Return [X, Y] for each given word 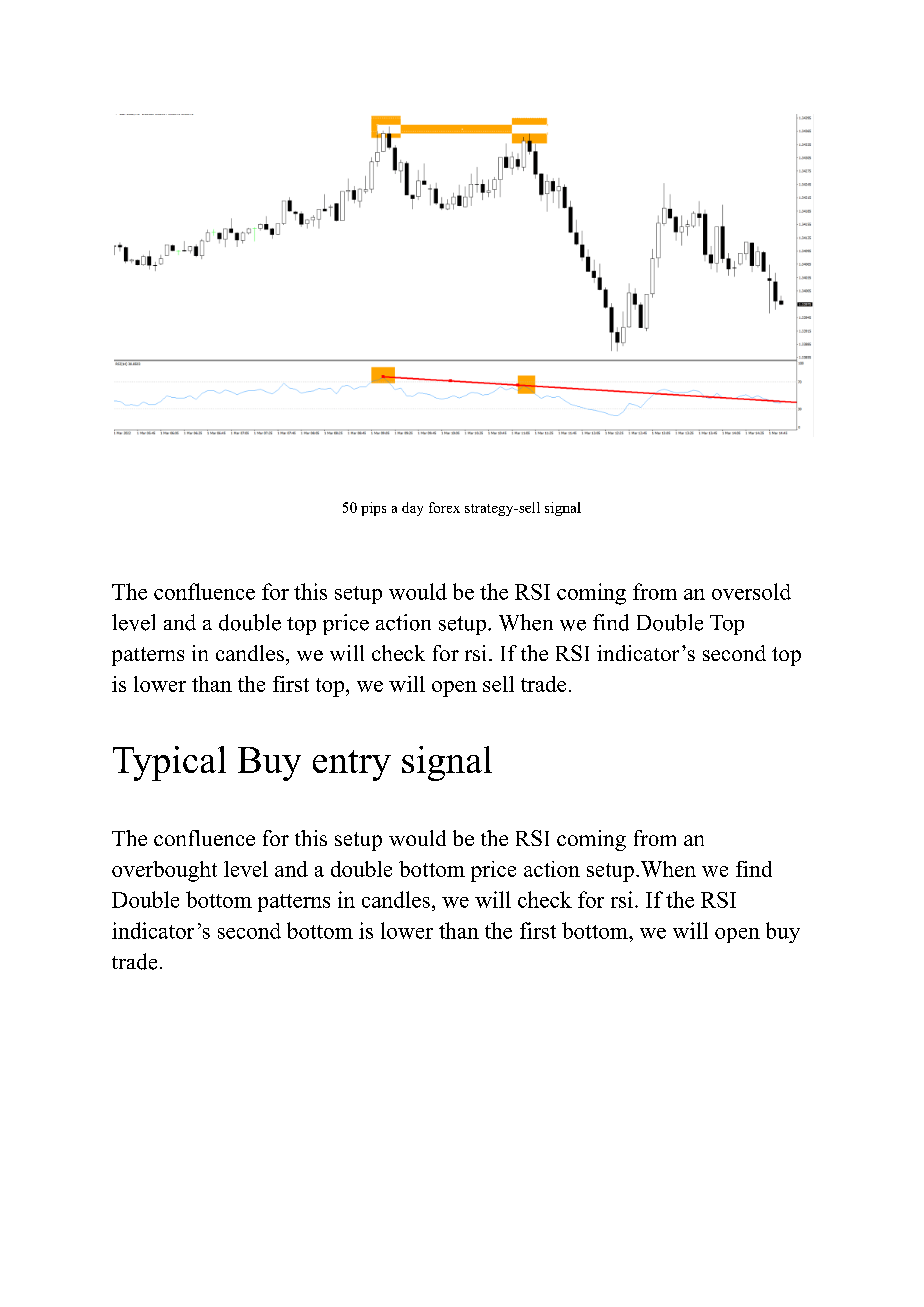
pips [373, 509]
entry [352, 765]
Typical [169, 763]
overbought [164, 871]
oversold [751, 591]
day [412, 509]
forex [444, 507]
